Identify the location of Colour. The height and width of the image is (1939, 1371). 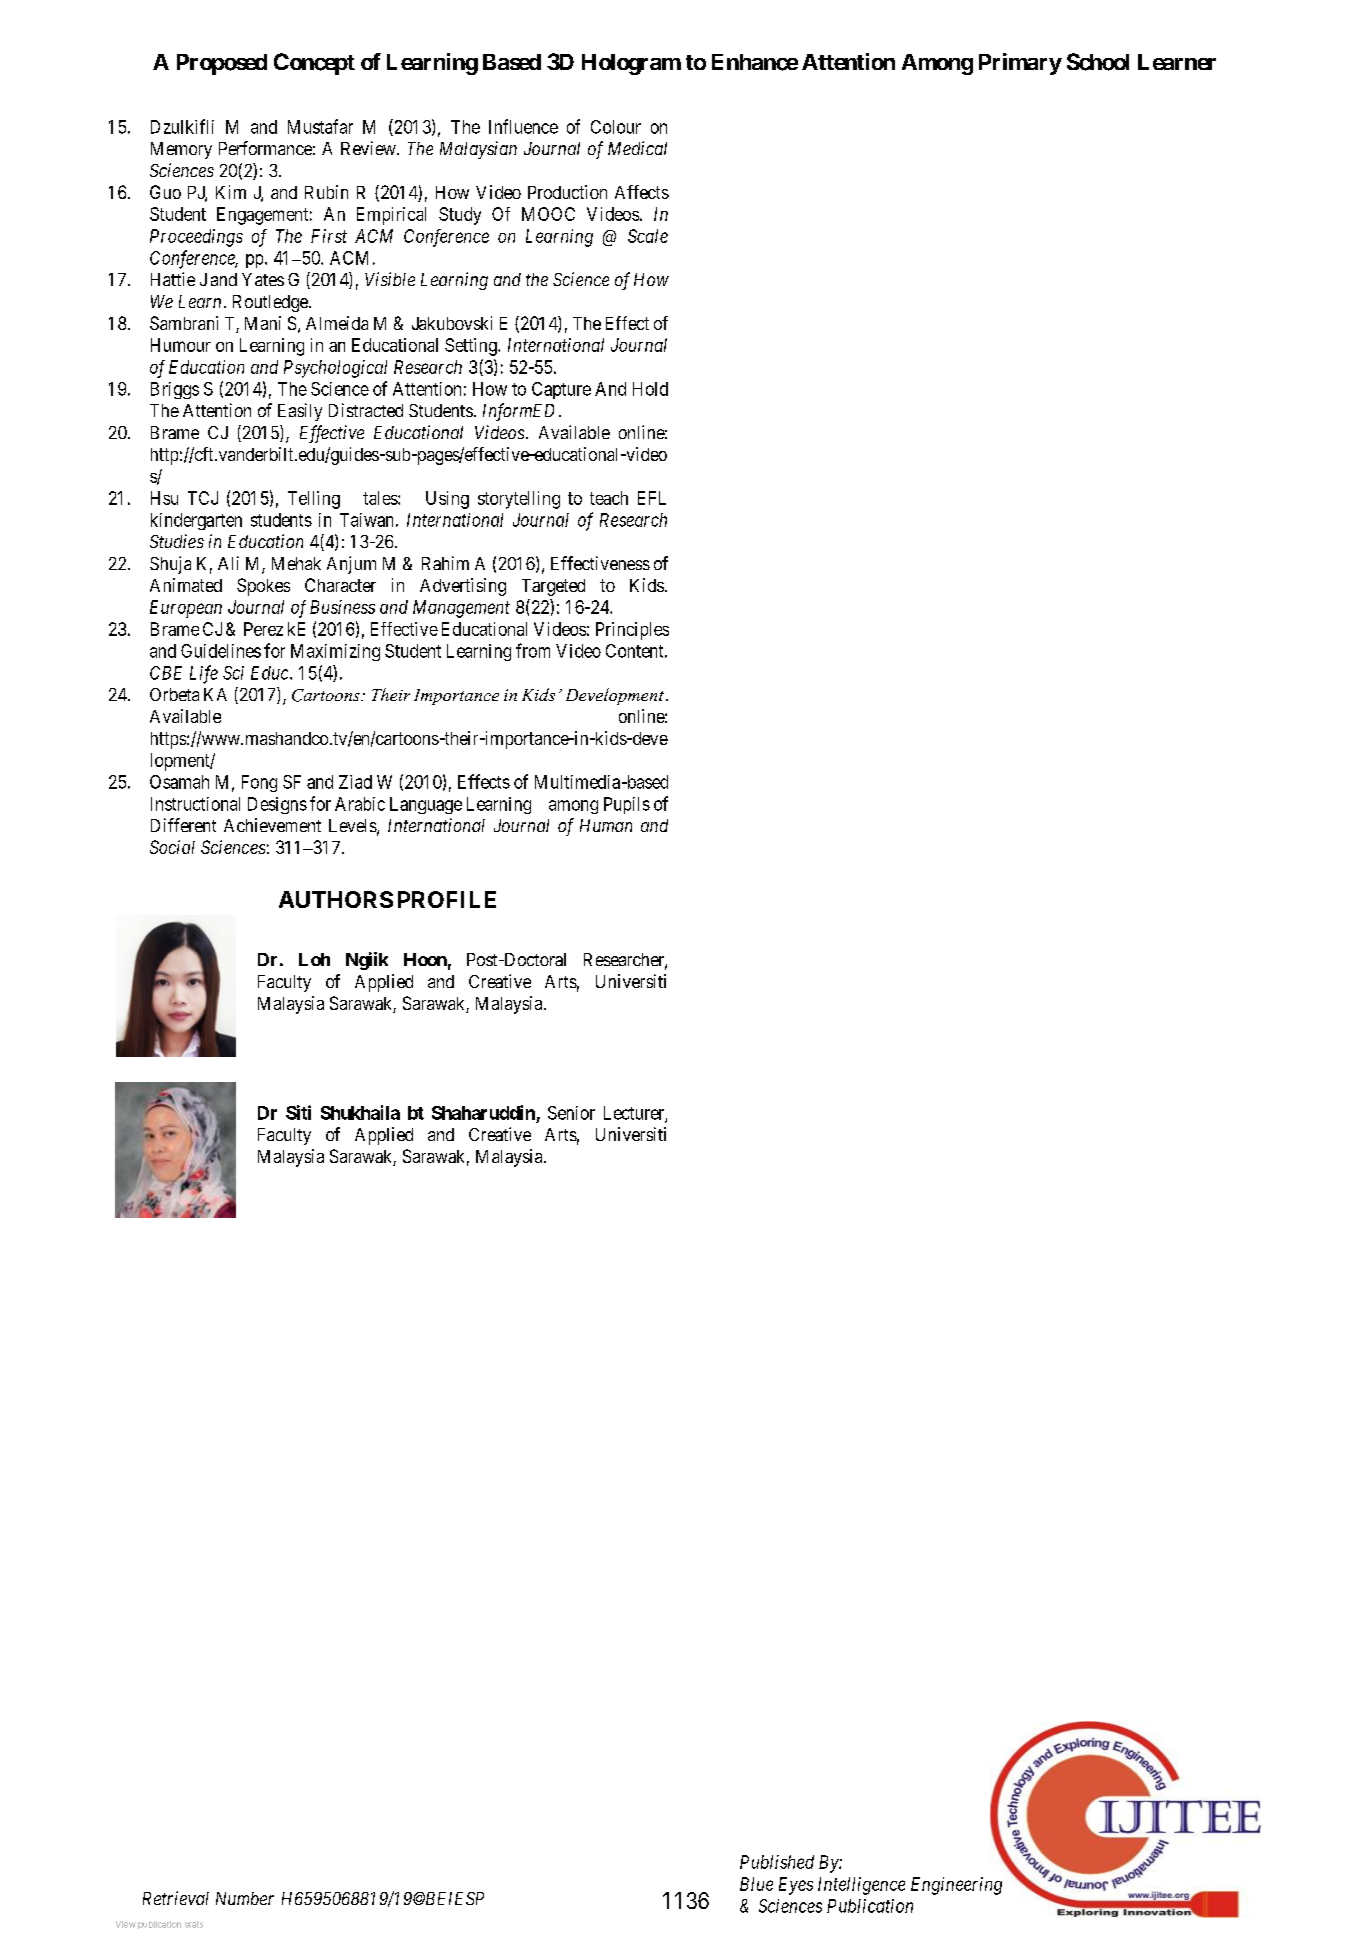
(616, 127).
